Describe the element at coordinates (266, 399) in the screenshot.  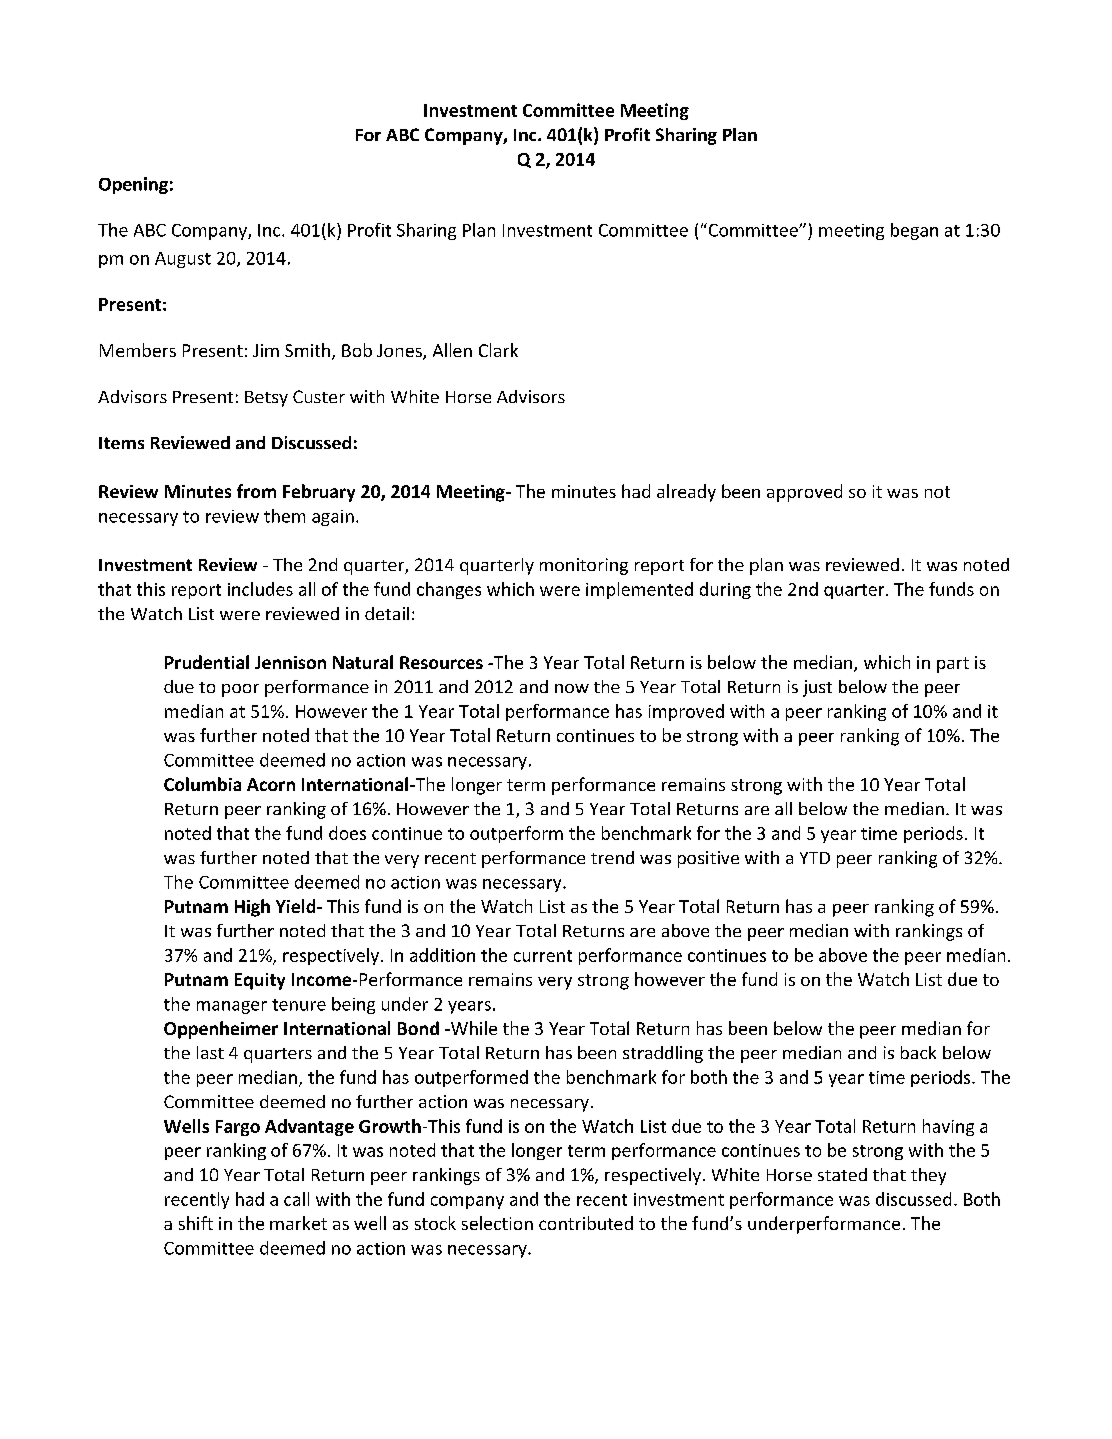
I see `Betsy` at that location.
